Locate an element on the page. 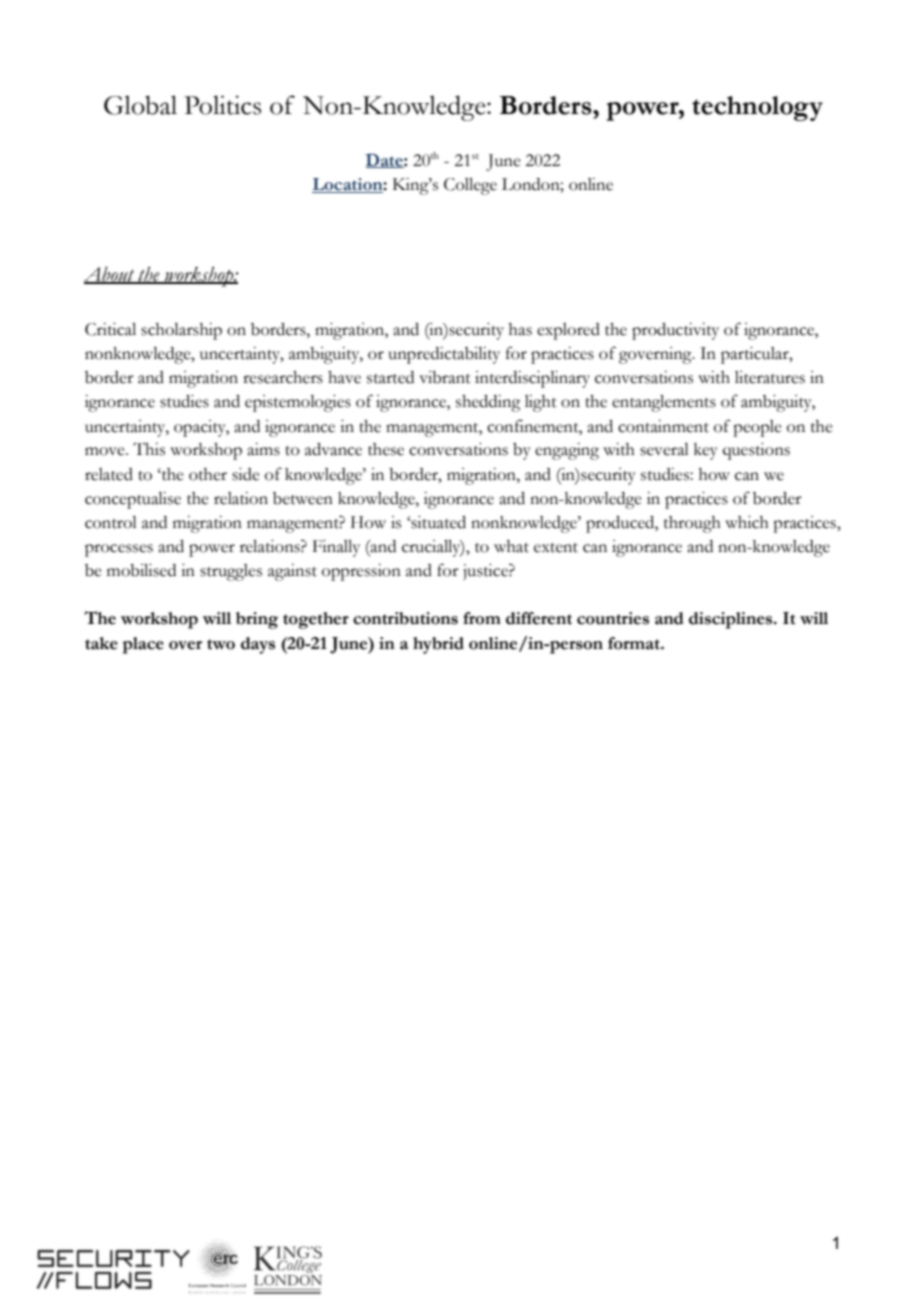 Image resolution: width=924 pixels, height=1308 pixels. vibrant is located at coordinates (445, 377).
